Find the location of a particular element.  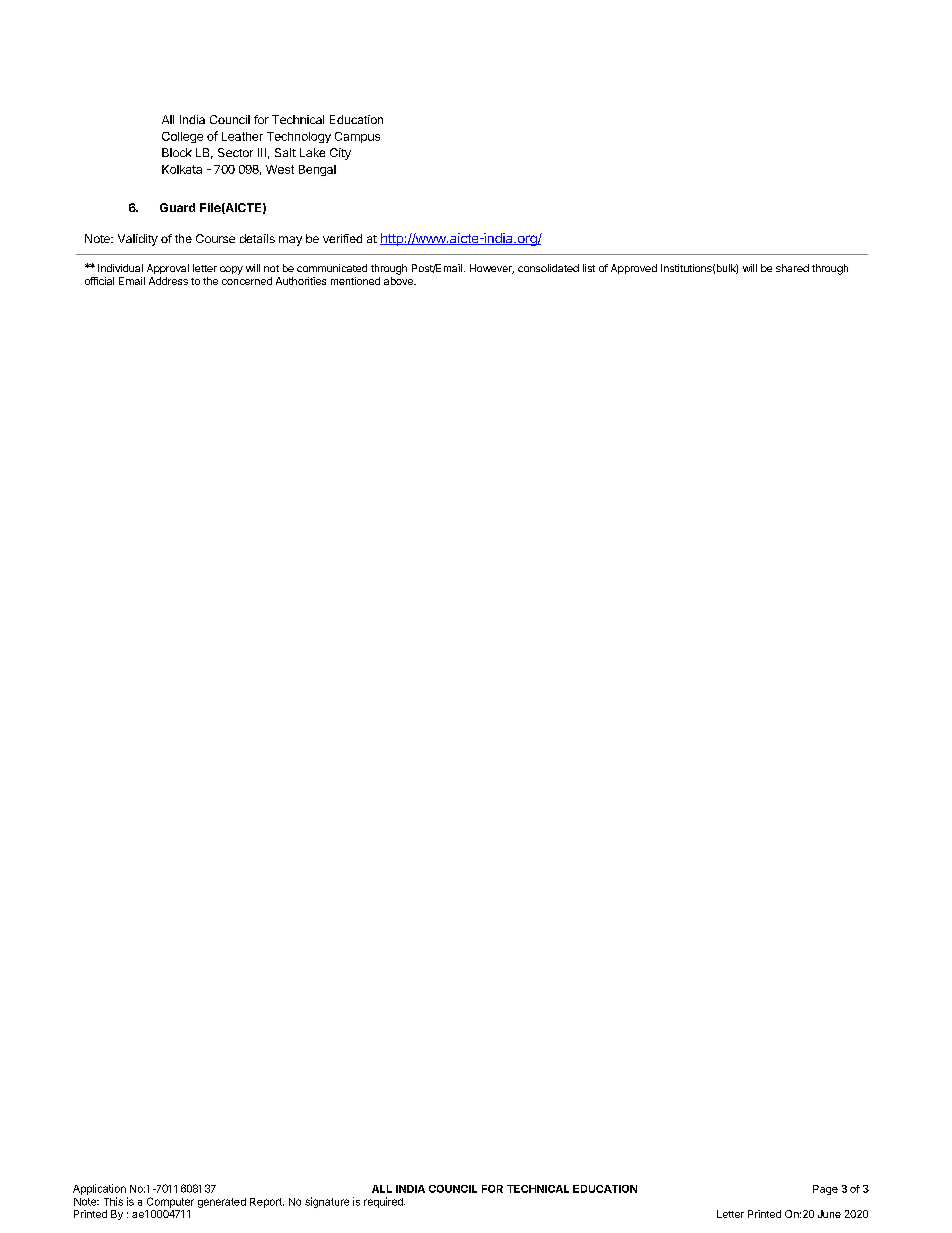

Page is located at coordinates (825, 1190).
